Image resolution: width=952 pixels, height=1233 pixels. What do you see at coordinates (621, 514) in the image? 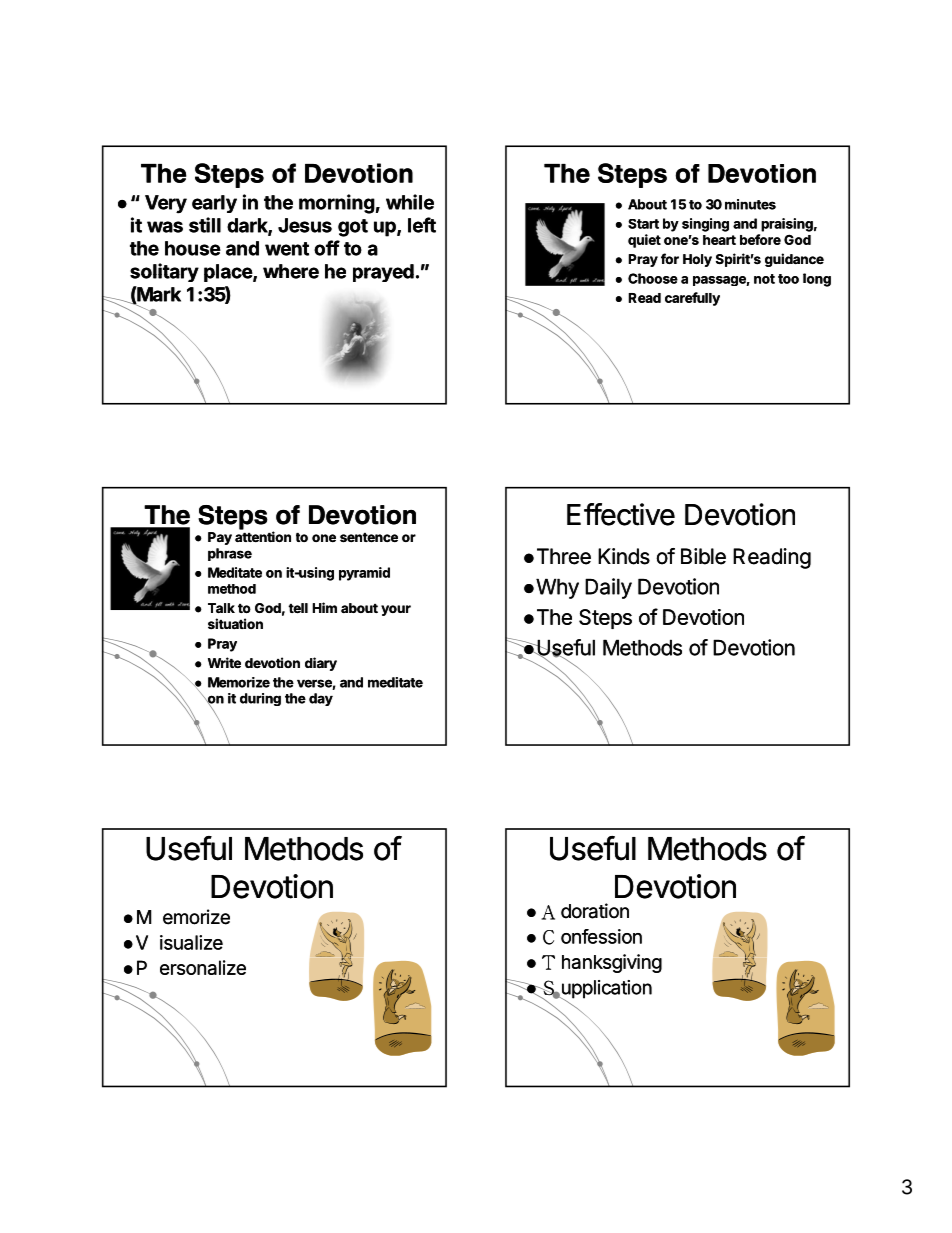
I see `Effective` at bounding box center [621, 514].
